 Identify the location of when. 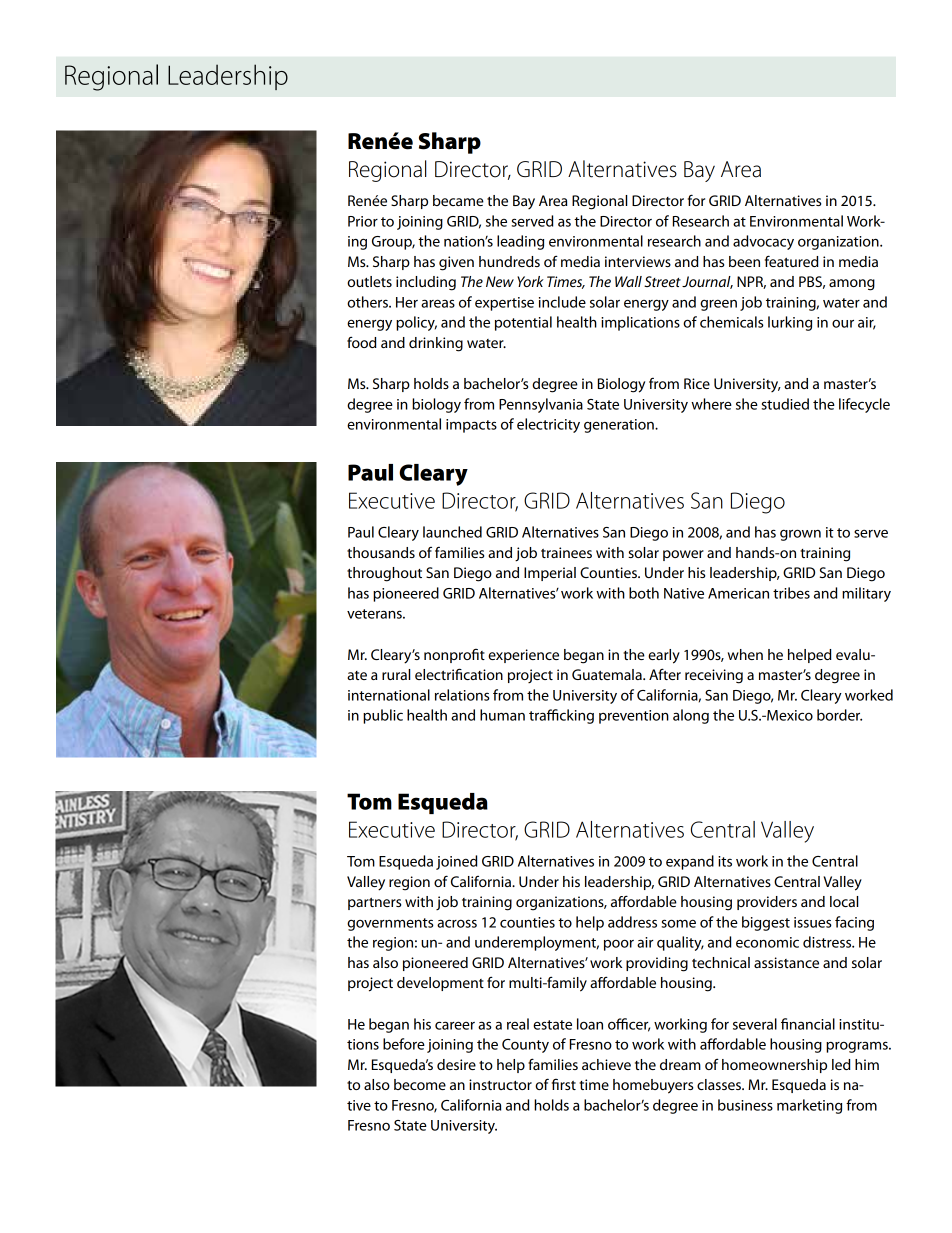
(745, 654).
